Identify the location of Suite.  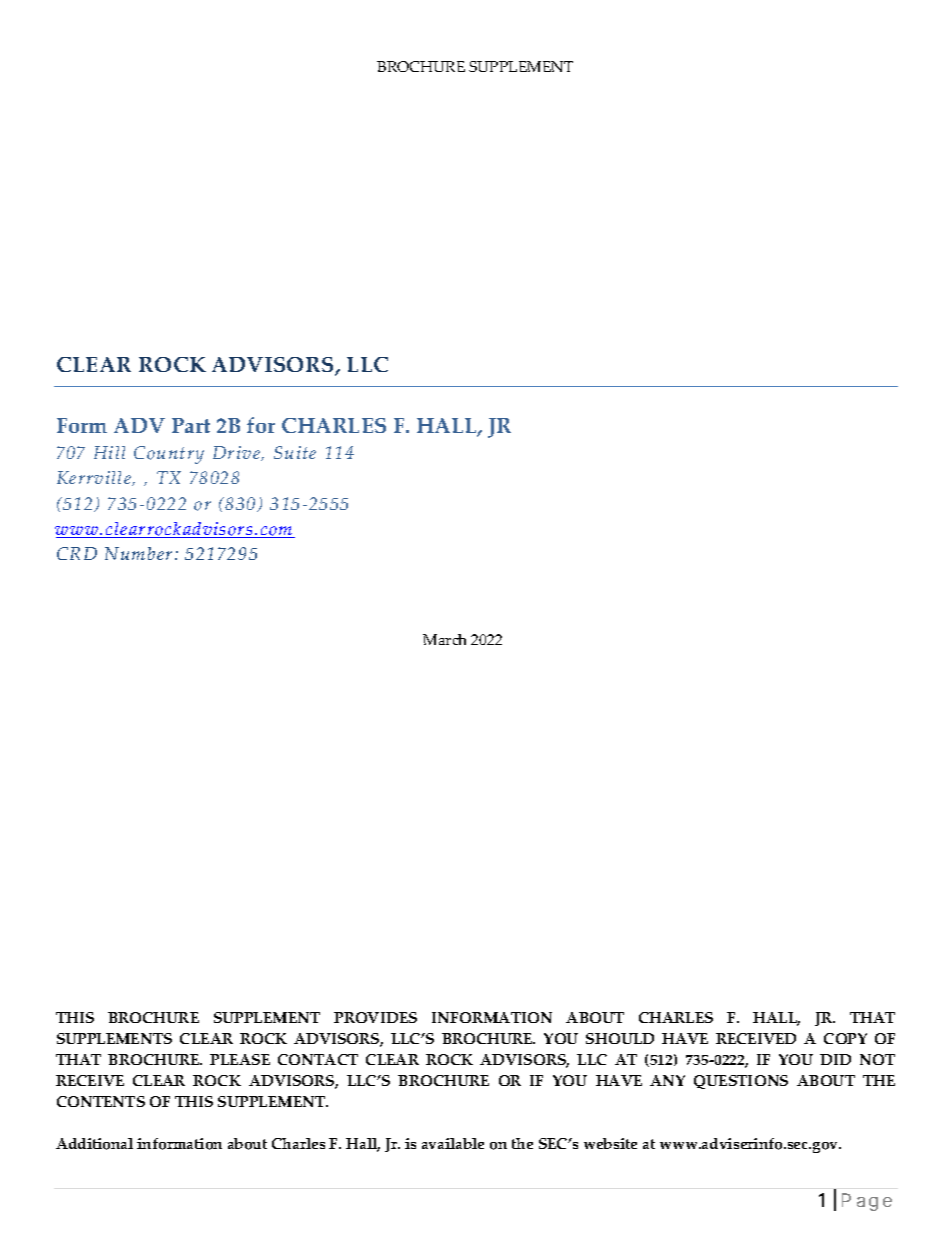
(295, 452).
